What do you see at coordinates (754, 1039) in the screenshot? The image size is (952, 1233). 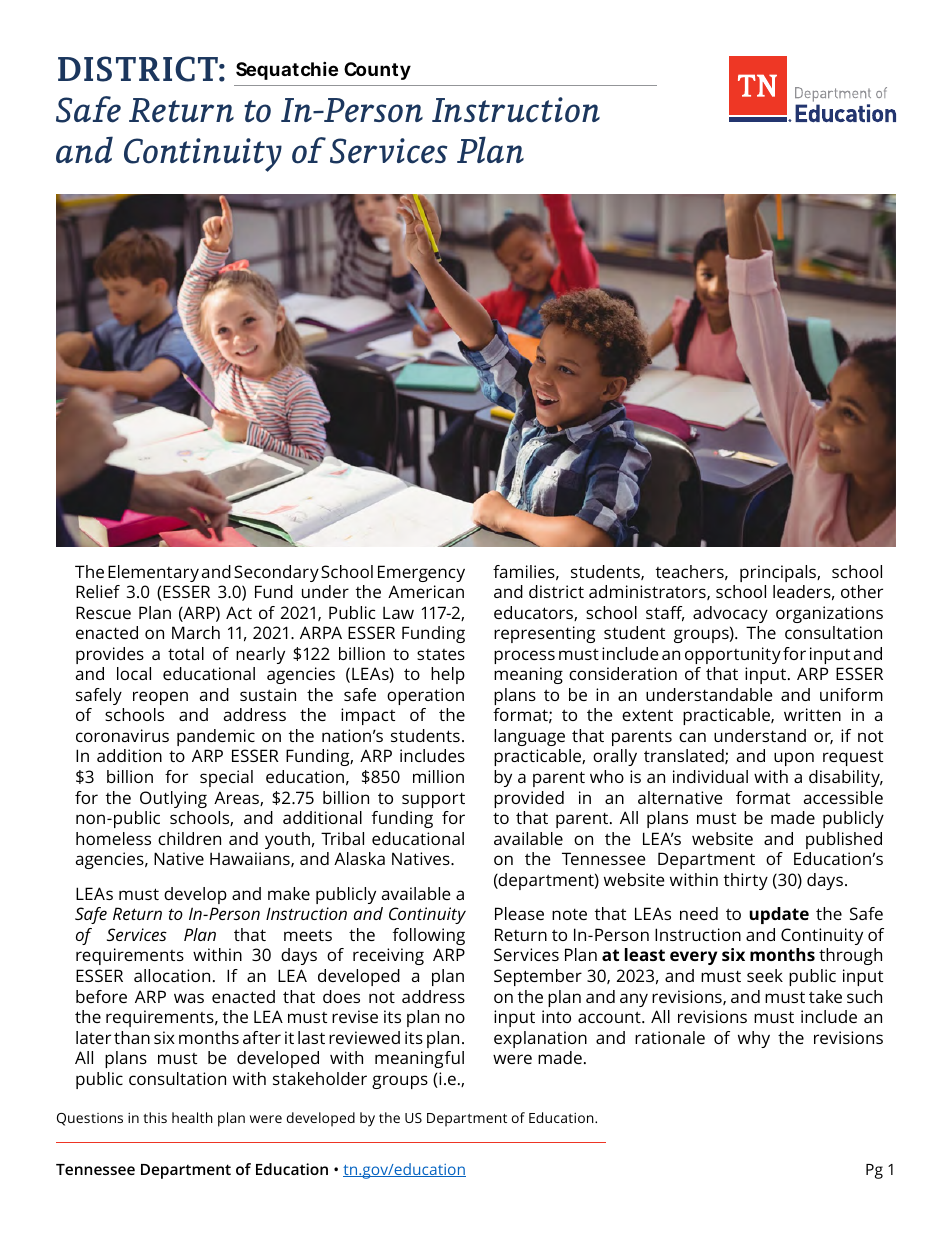 I see `why` at bounding box center [754, 1039].
